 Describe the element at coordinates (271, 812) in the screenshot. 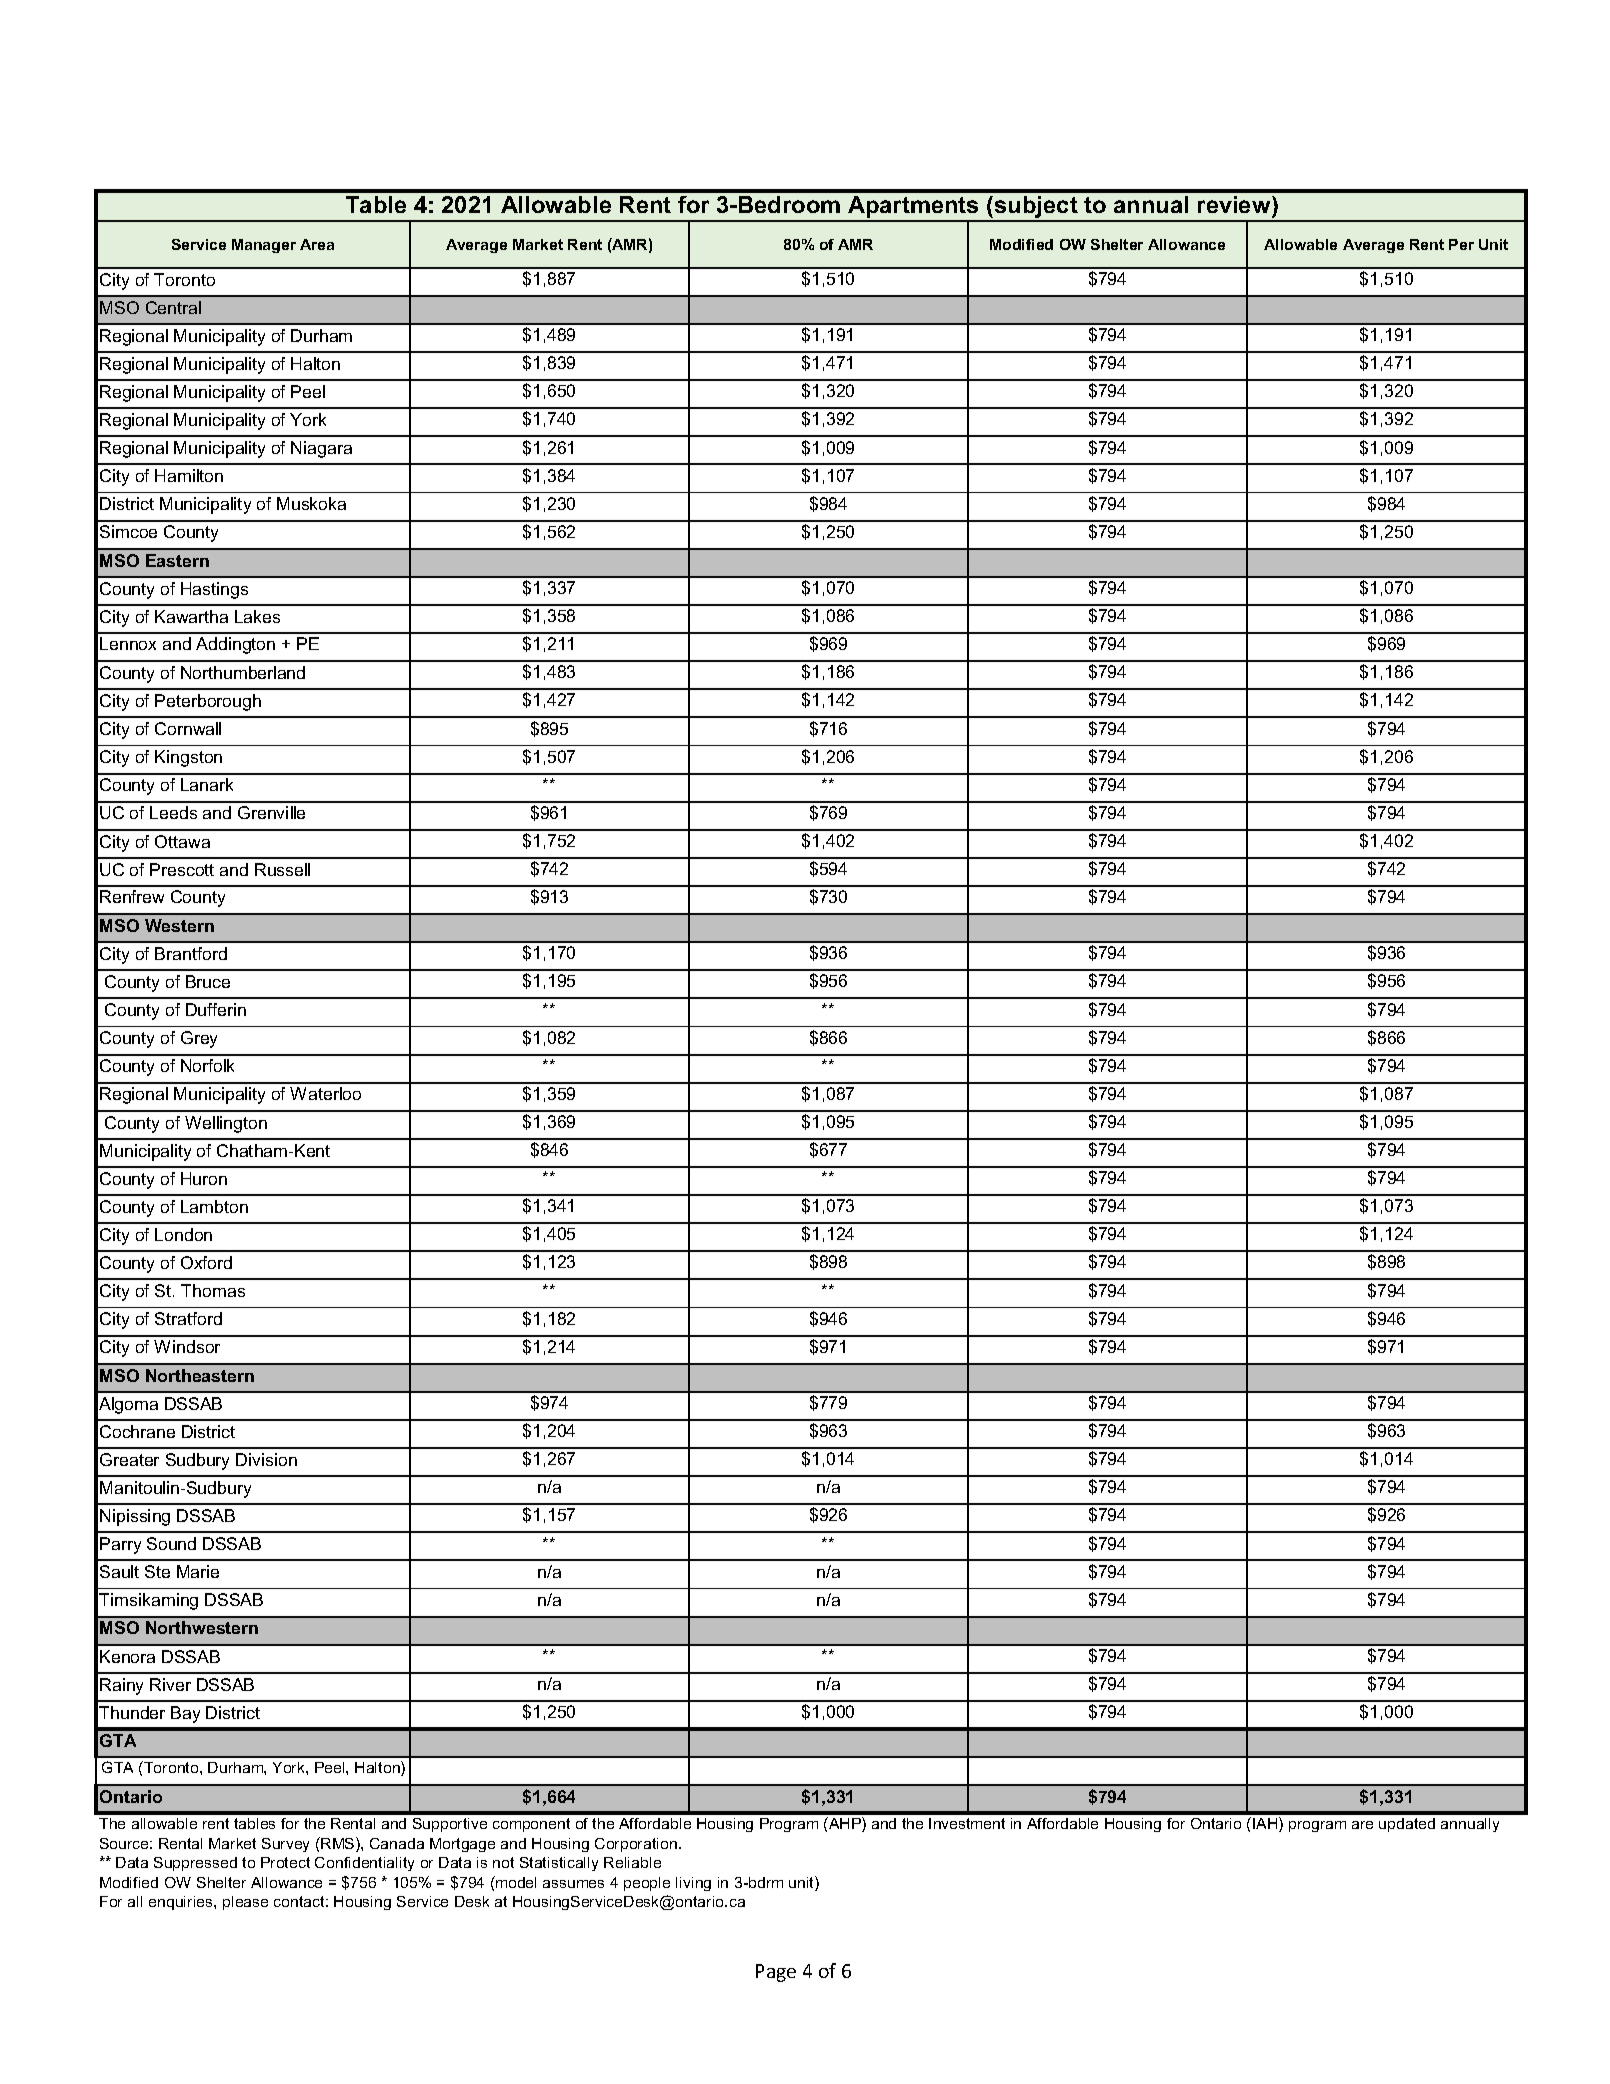

I see `Grenville` at that location.
